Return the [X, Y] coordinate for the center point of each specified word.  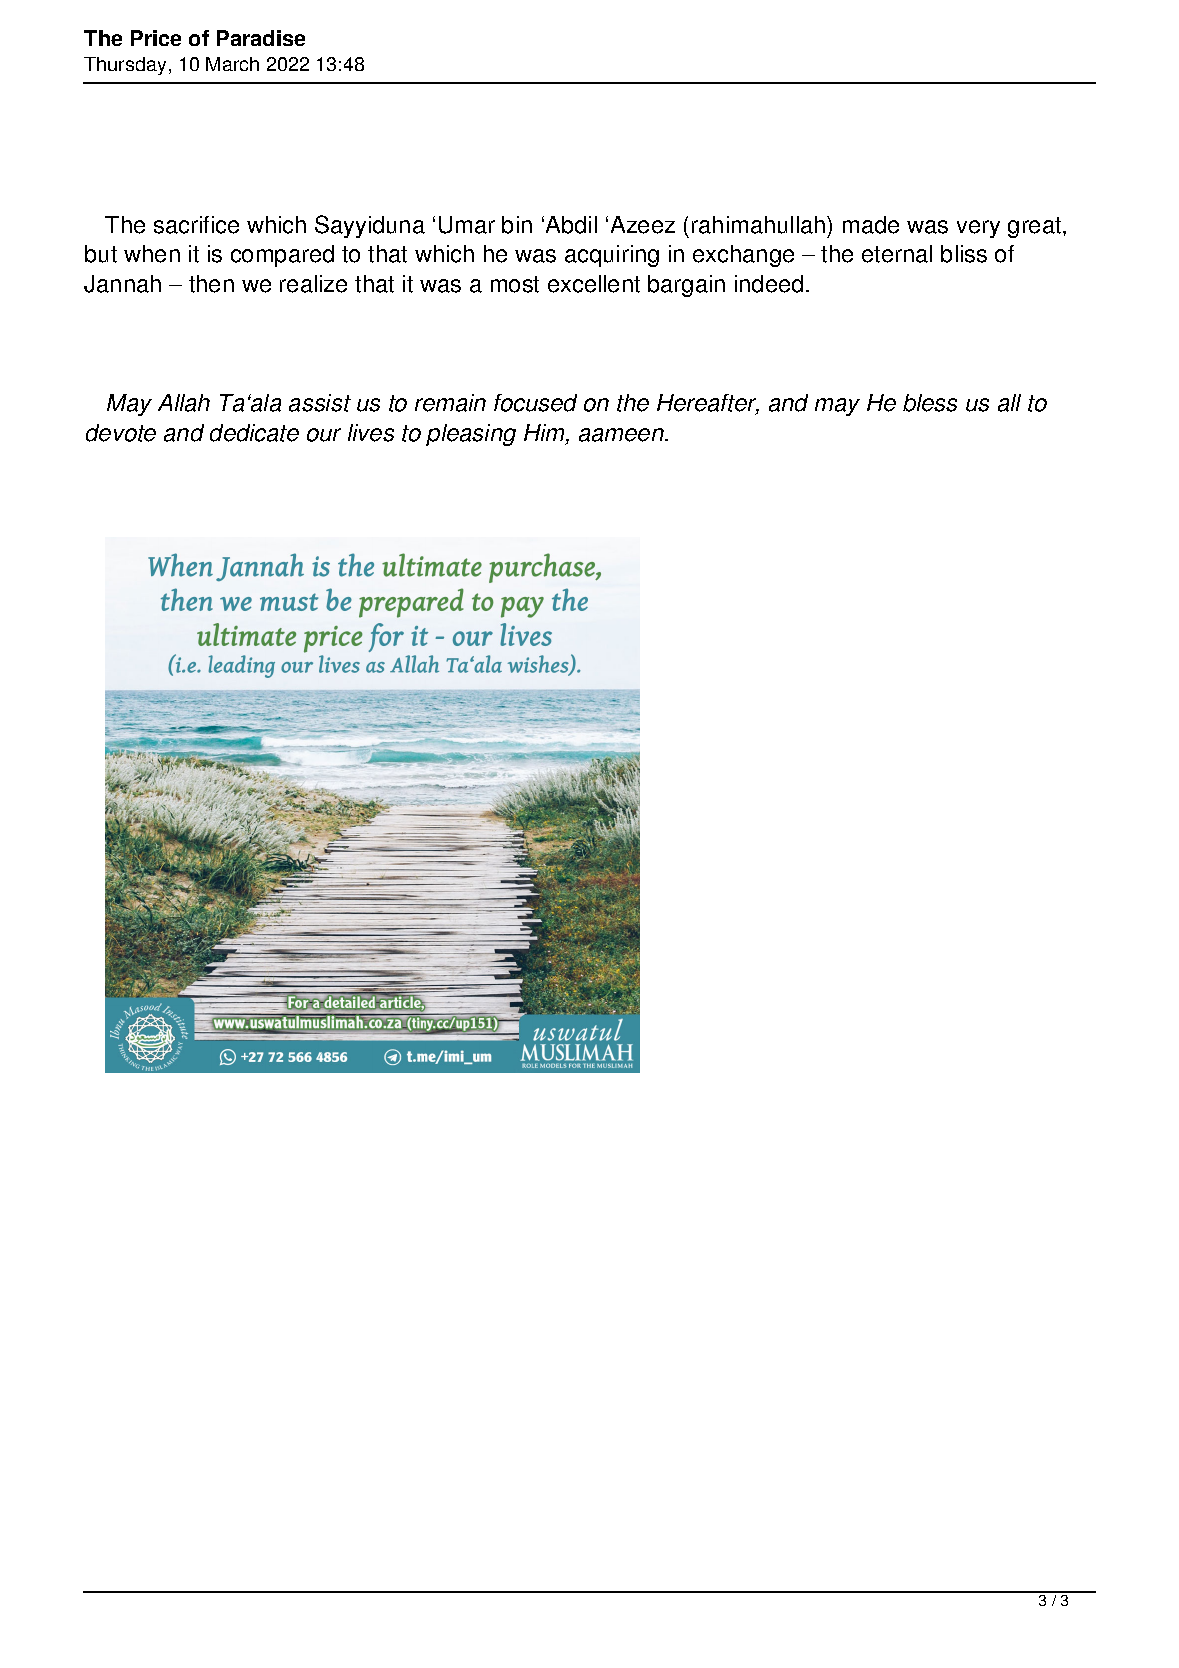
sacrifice [196, 225]
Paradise [261, 38]
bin [517, 225]
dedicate [254, 433]
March [232, 64]
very [978, 229]
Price [156, 38]
